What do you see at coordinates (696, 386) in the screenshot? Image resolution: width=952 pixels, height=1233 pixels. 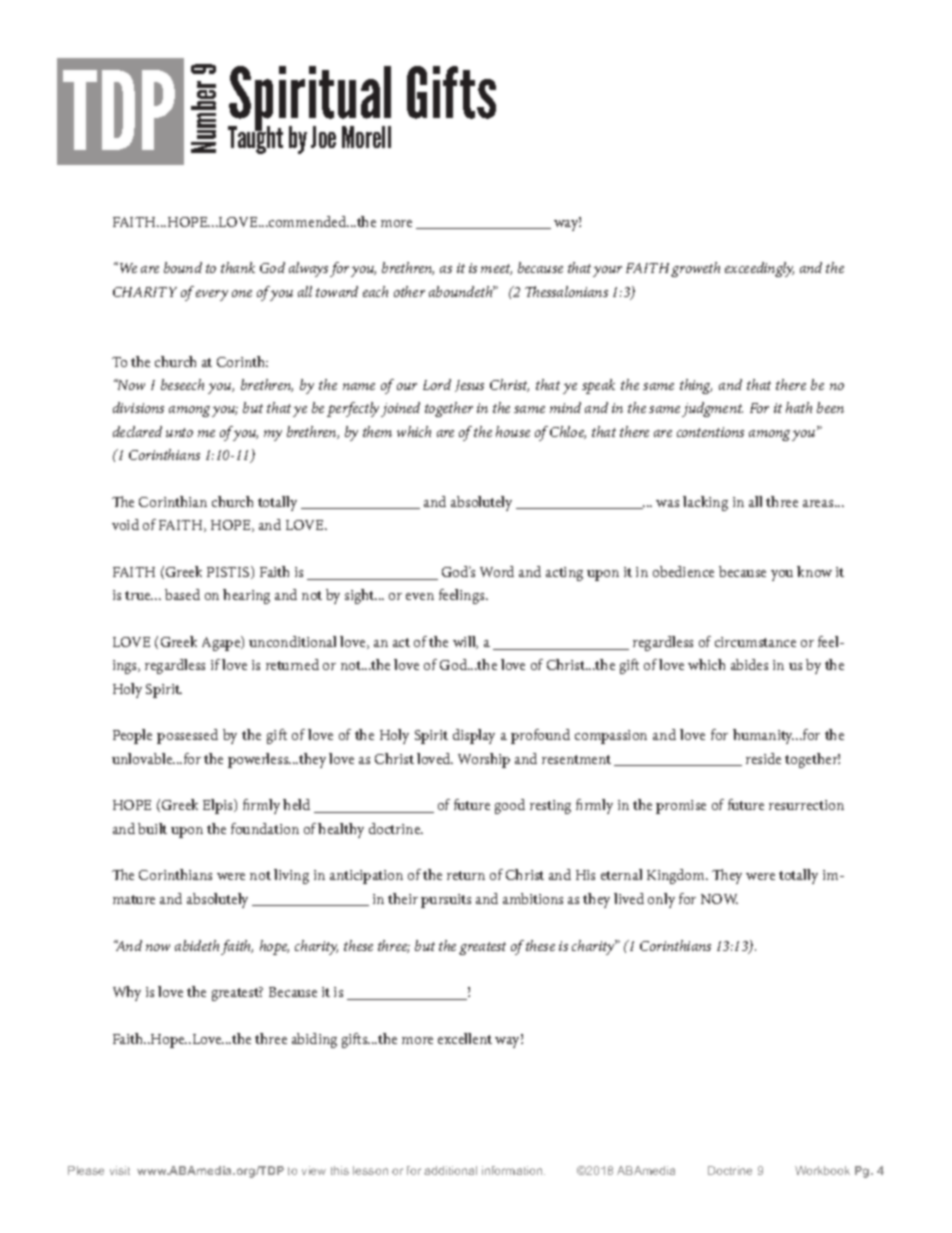 I see `thing` at bounding box center [696, 386].
